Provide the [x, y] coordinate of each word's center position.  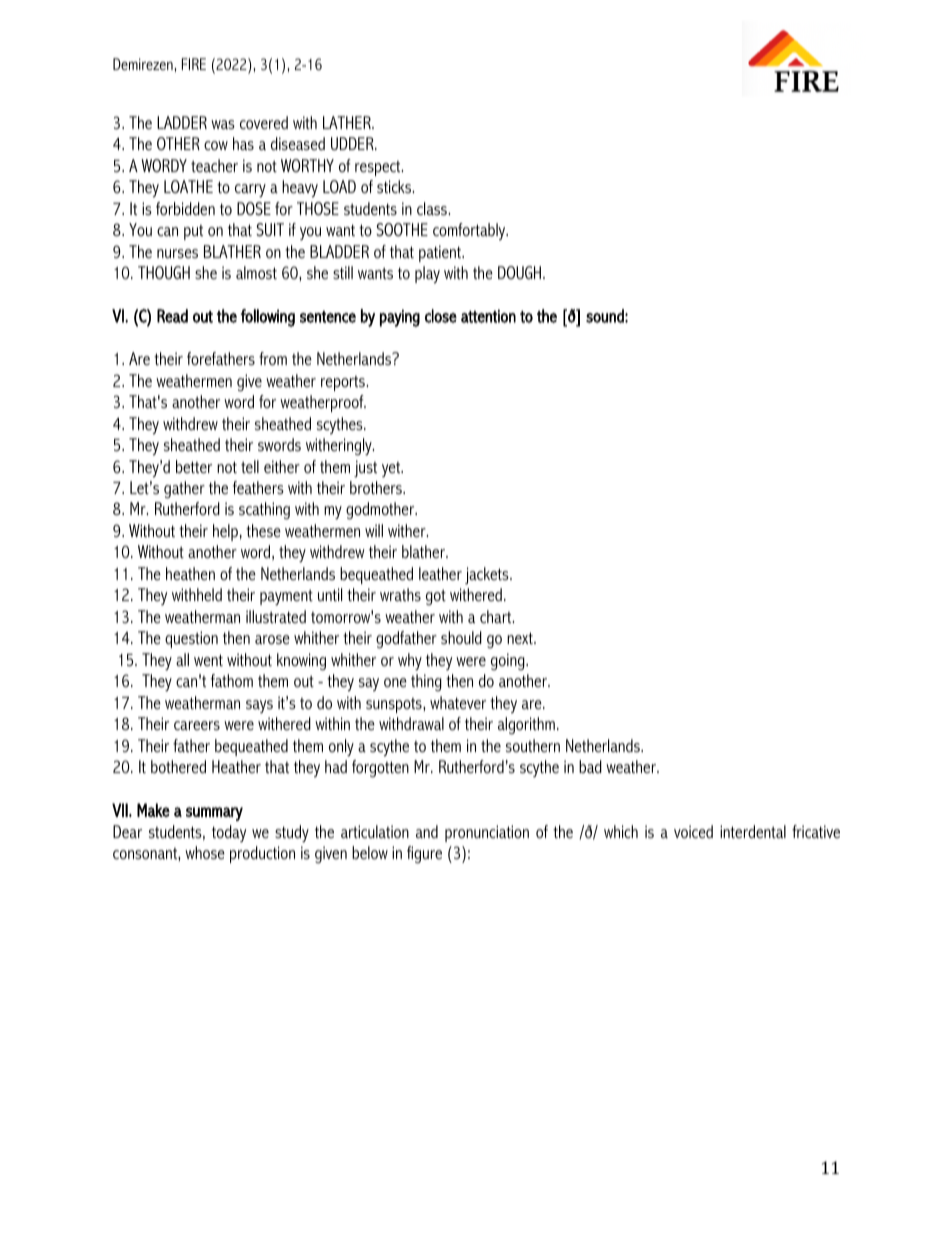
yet [392, 469]
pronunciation [487, 833]
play [427, 275]
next [521, 638]
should [461, 637]
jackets [488, 576]
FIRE [194, 64]
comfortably [470, 231]
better [194, 466]
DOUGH [521, 272]
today [229, 833]
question [191, 639]
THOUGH [164, 272]
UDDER [353, 143]
